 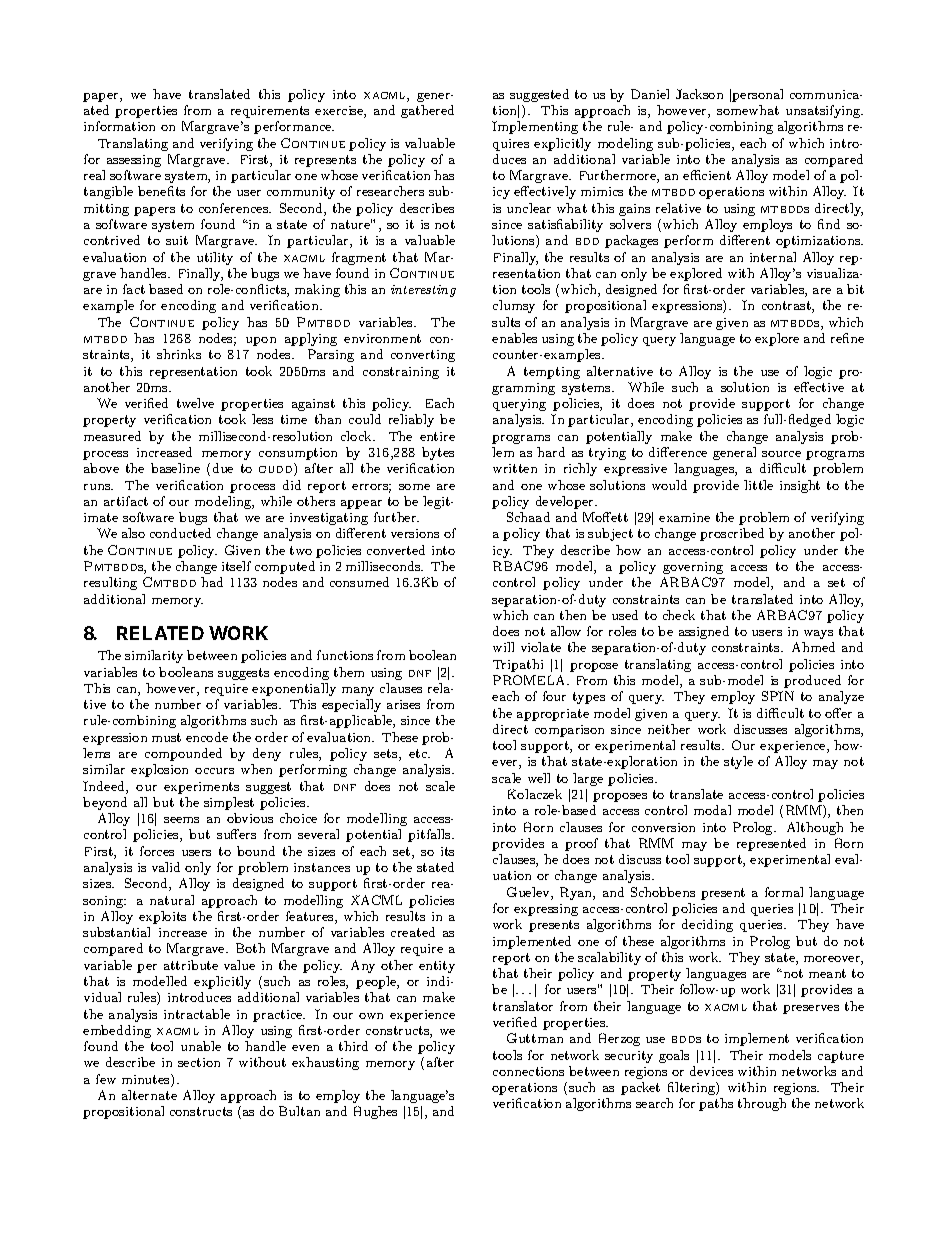 What do you see at coordinates (427, 111) in the screenshot?
I see `gathered` at bounding box center [427, 111].
